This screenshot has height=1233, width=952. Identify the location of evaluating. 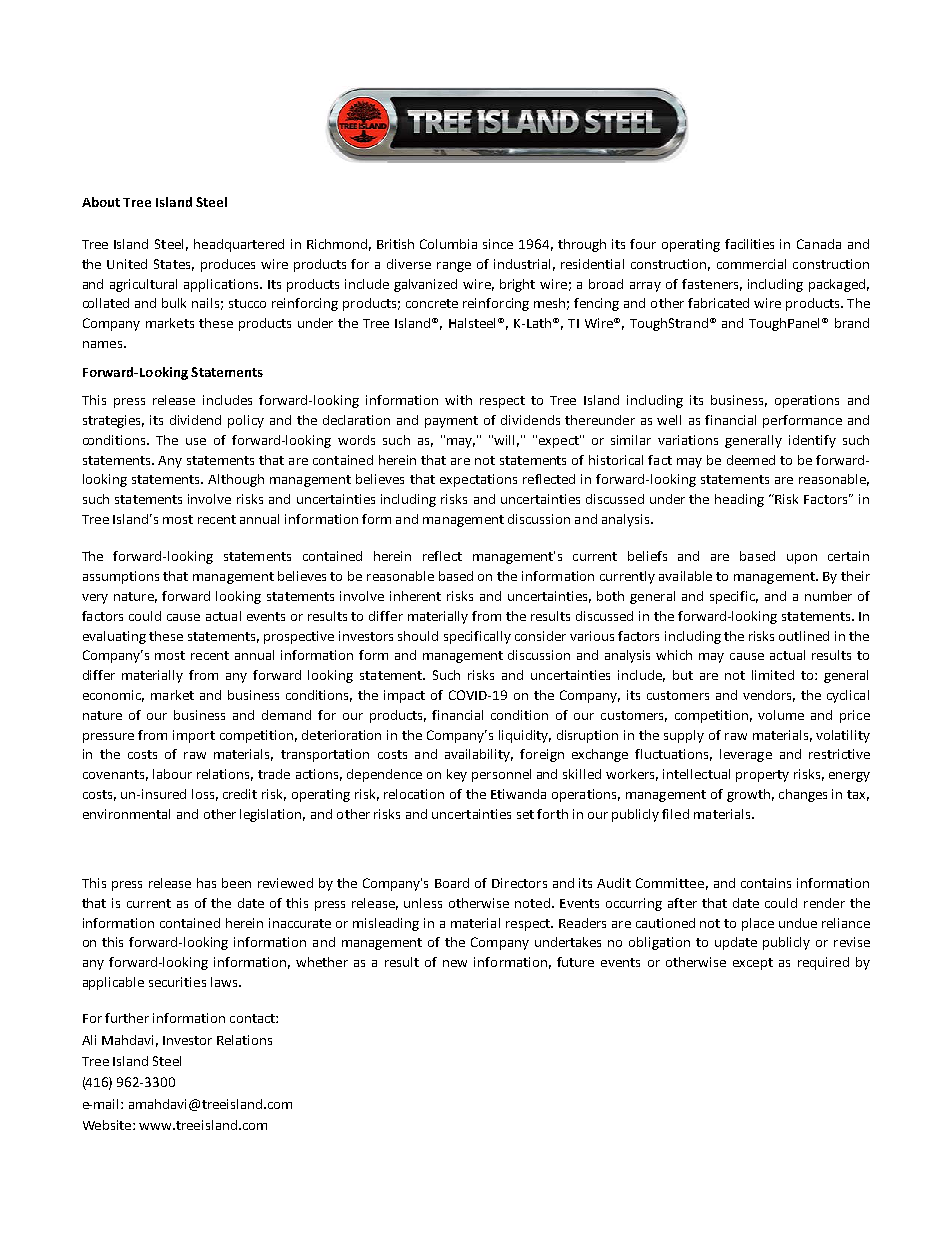
(114, 637).
